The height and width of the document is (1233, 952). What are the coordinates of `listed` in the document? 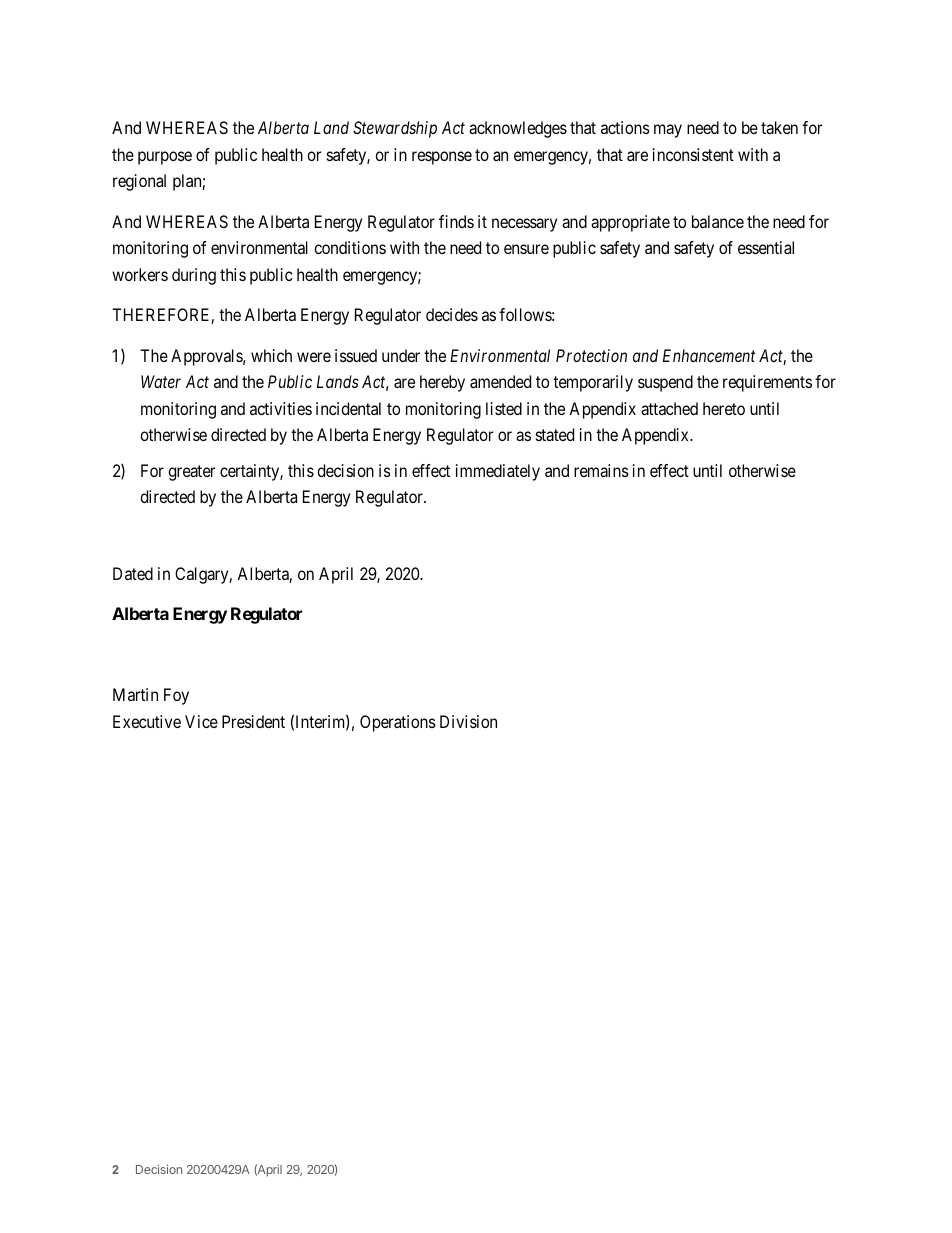 It's located at (504, 408).
